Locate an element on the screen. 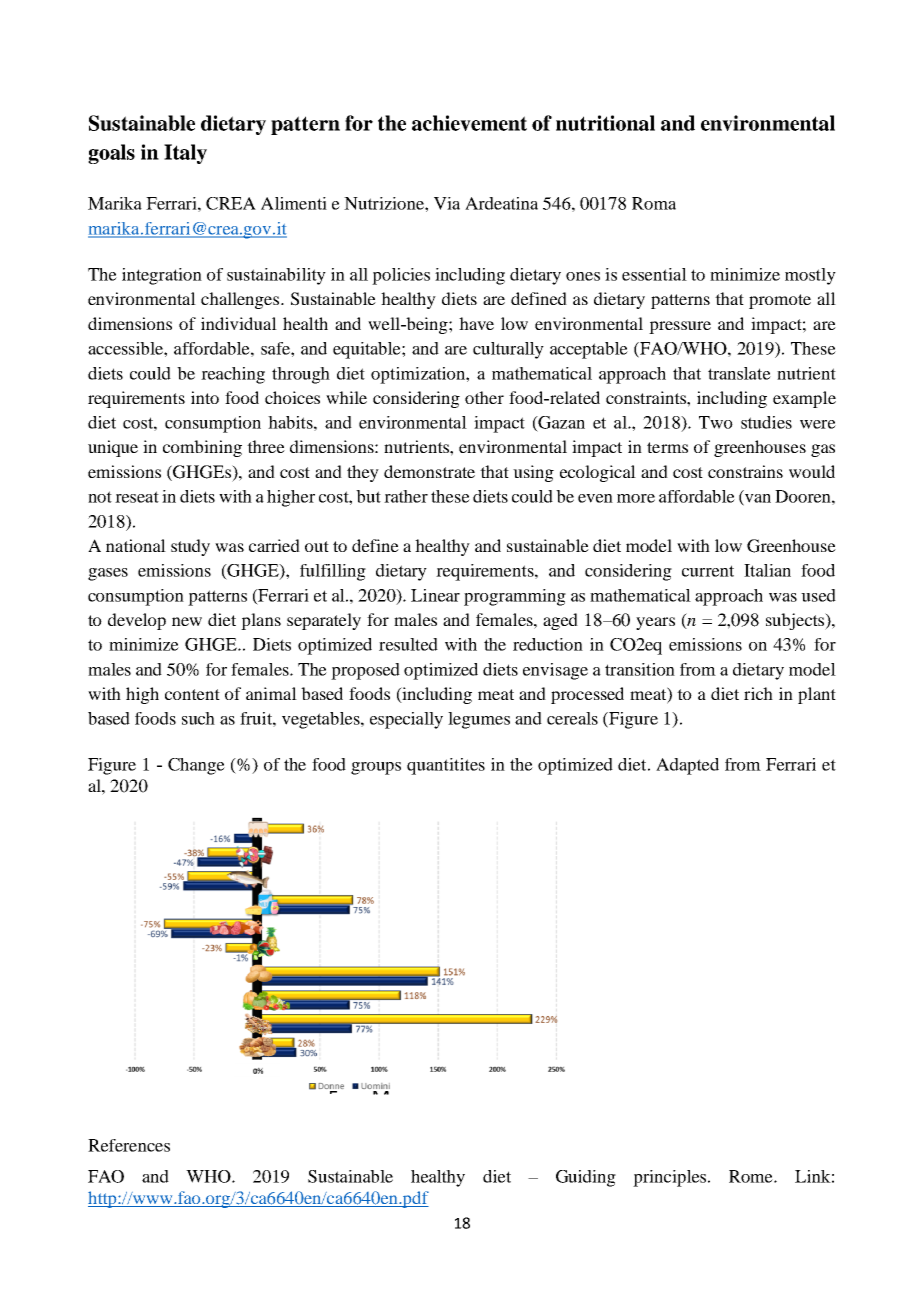 Image resolution: width=924 pixels, height=1309 pixels. groups is located at coordinates (376, 768).
